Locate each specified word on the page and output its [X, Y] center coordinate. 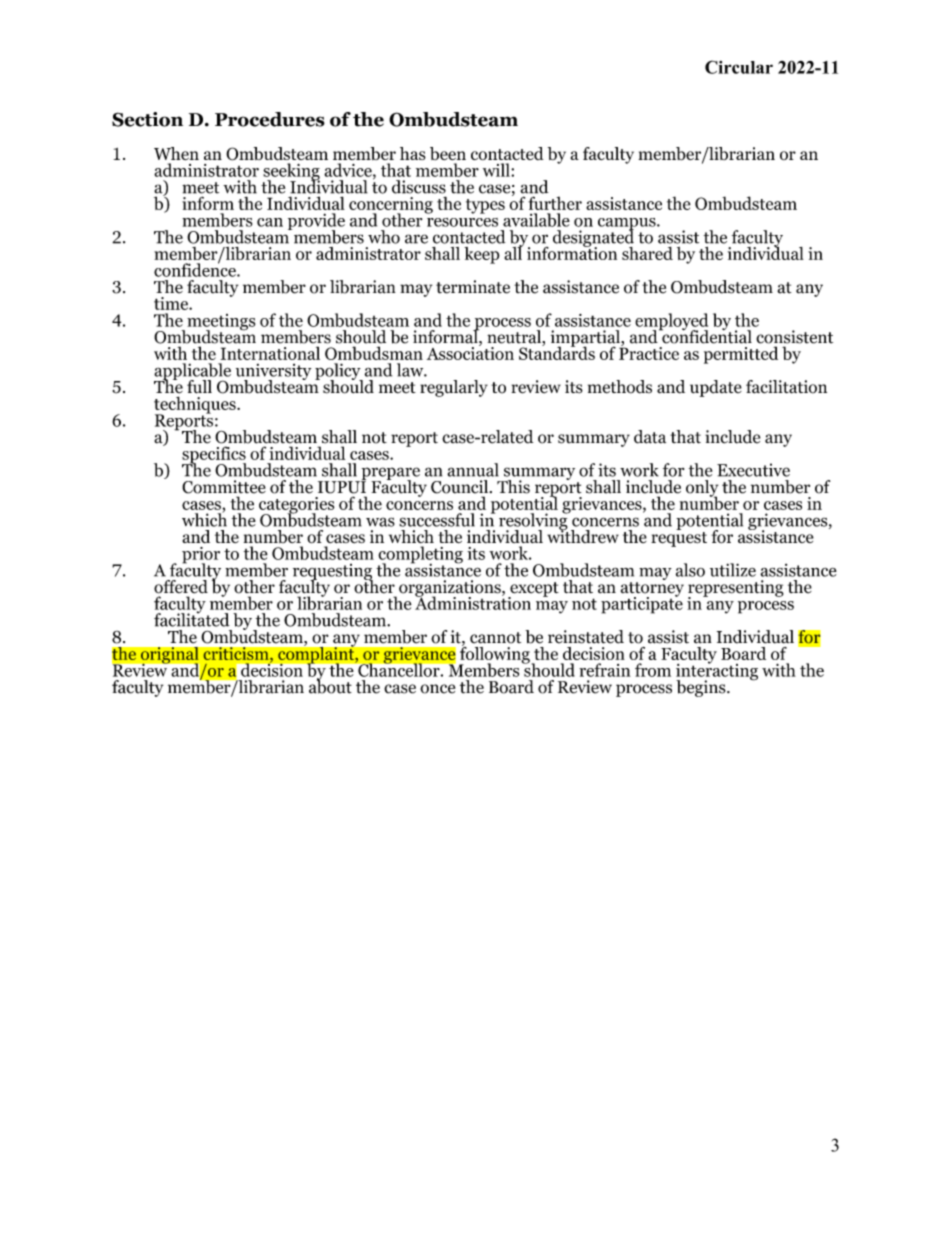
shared [647, 253]
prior [201, 556]
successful [437, 520]
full [199, 387]
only [702, 489]
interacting [717, 672]
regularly [454, 388]
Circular [739, 67]
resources [462, 222]
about [330, 686]
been [448, 153]
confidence [196, 269]
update [716, 388]
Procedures [270, 119]
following [494, 655]
